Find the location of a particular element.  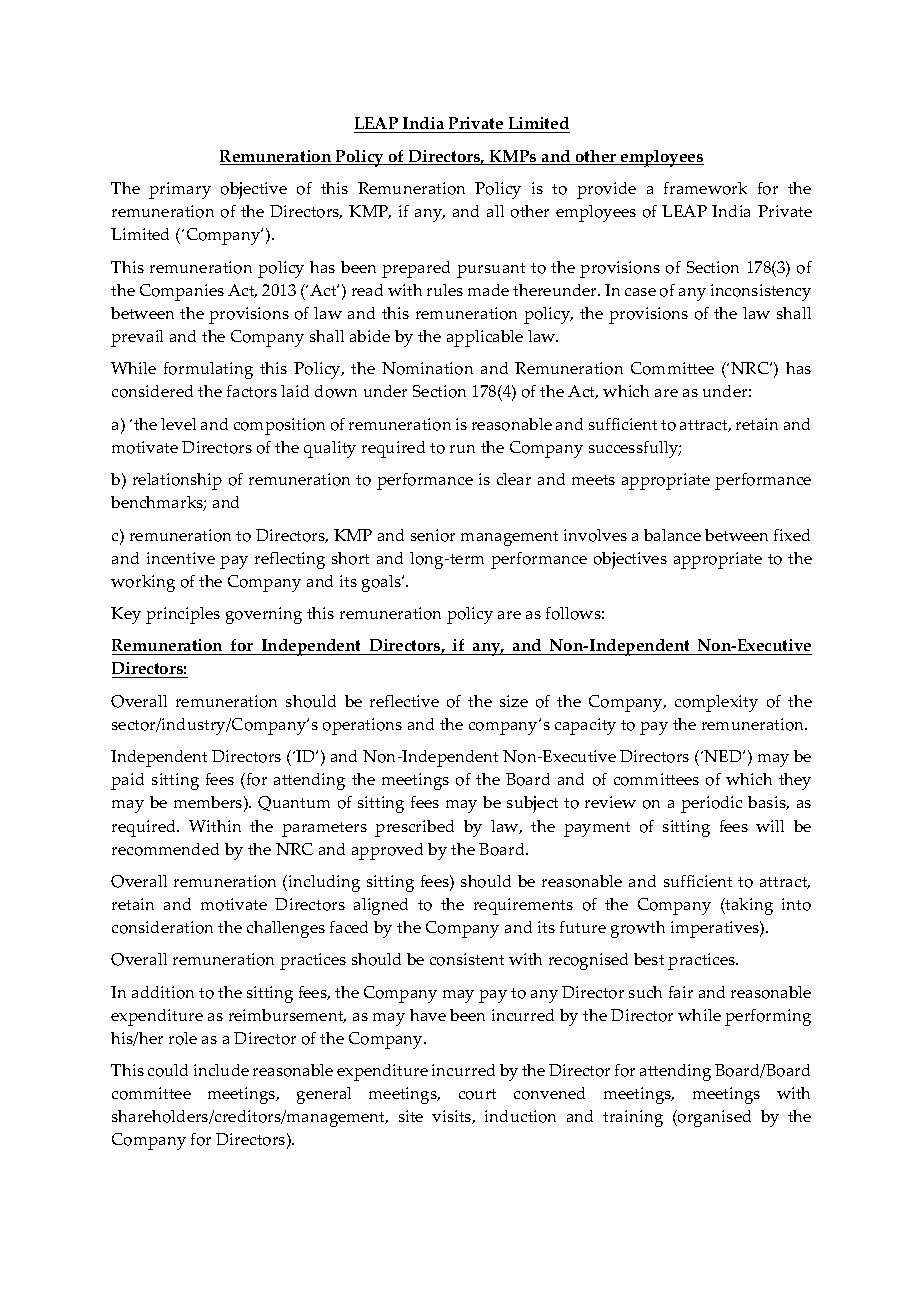

size is located at coordinates (514, 701).
